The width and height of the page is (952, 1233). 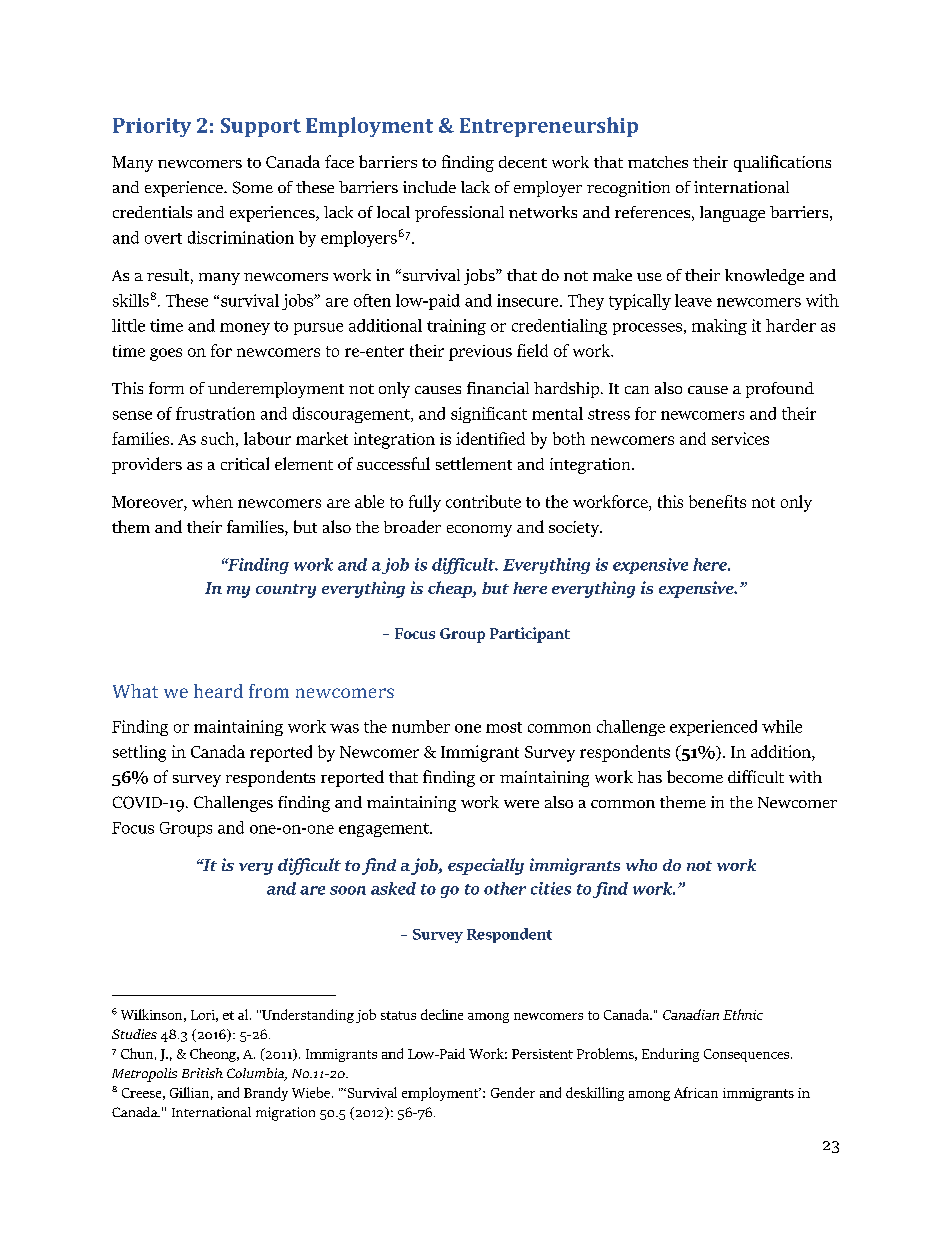 What do you see at coordinates (530, 635) in the page?
I see `Participant` at bounding box center [530, 635].
